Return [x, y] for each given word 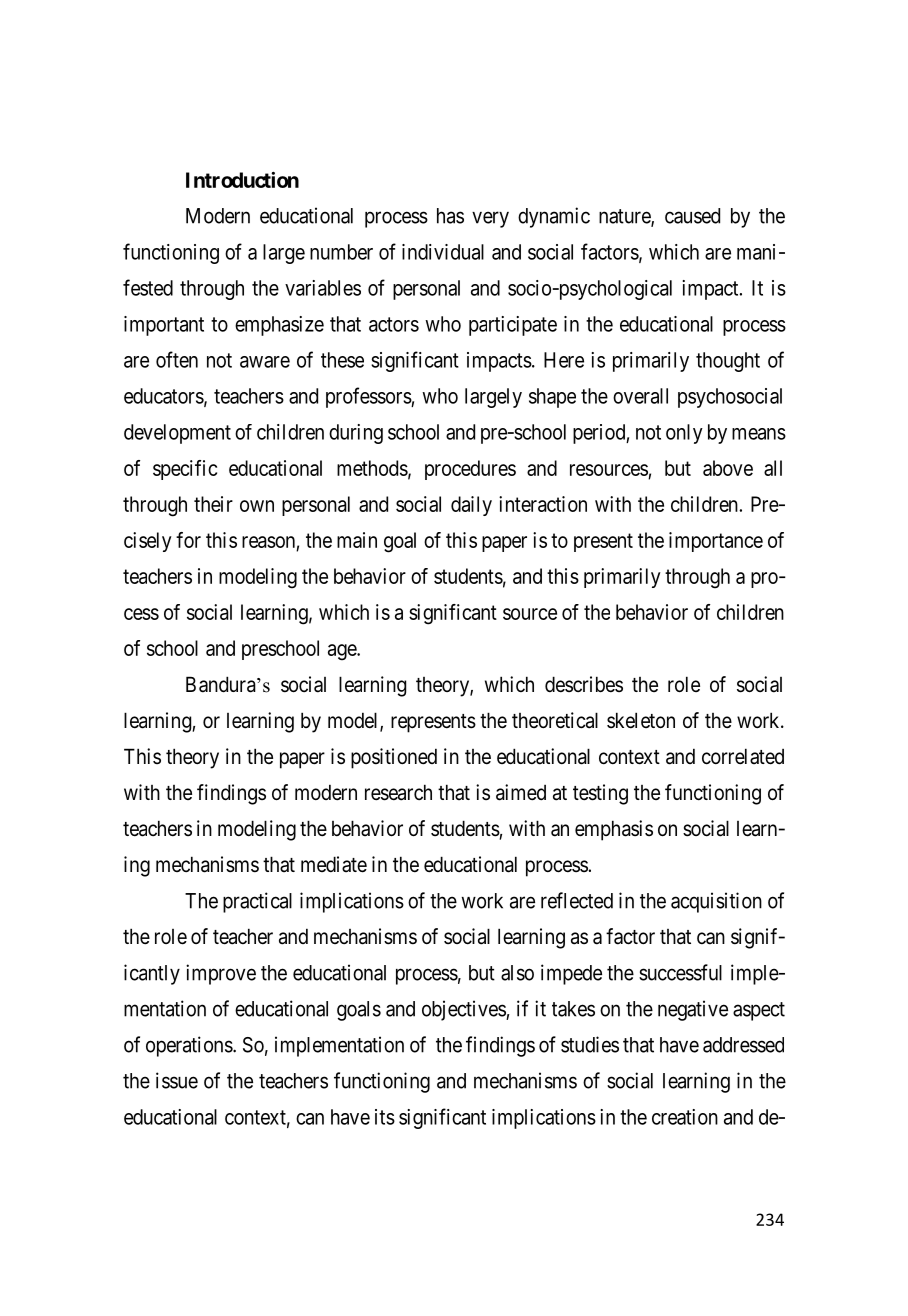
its [385, 1117]
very [490, 219]
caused [692, 216]
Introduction [242, 180]
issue [177, 1080]
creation [685, 1117]
